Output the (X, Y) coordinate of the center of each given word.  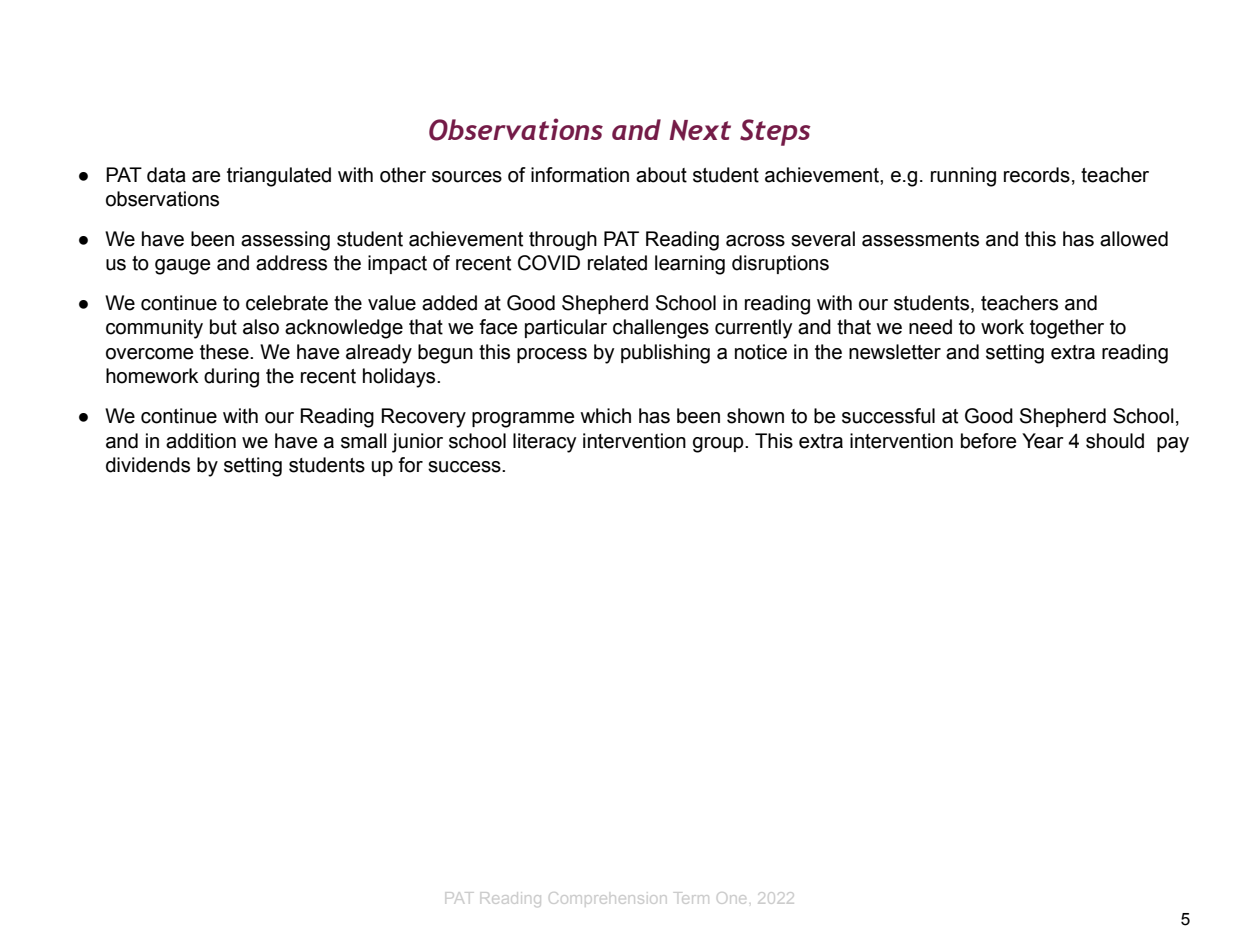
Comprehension (607, 898)
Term (691, 898)
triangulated (279, 177)
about (661, 175)
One (731, 898)
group (719, 445)
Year (1043, 441)
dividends (148, 465)
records (1037, 175)
